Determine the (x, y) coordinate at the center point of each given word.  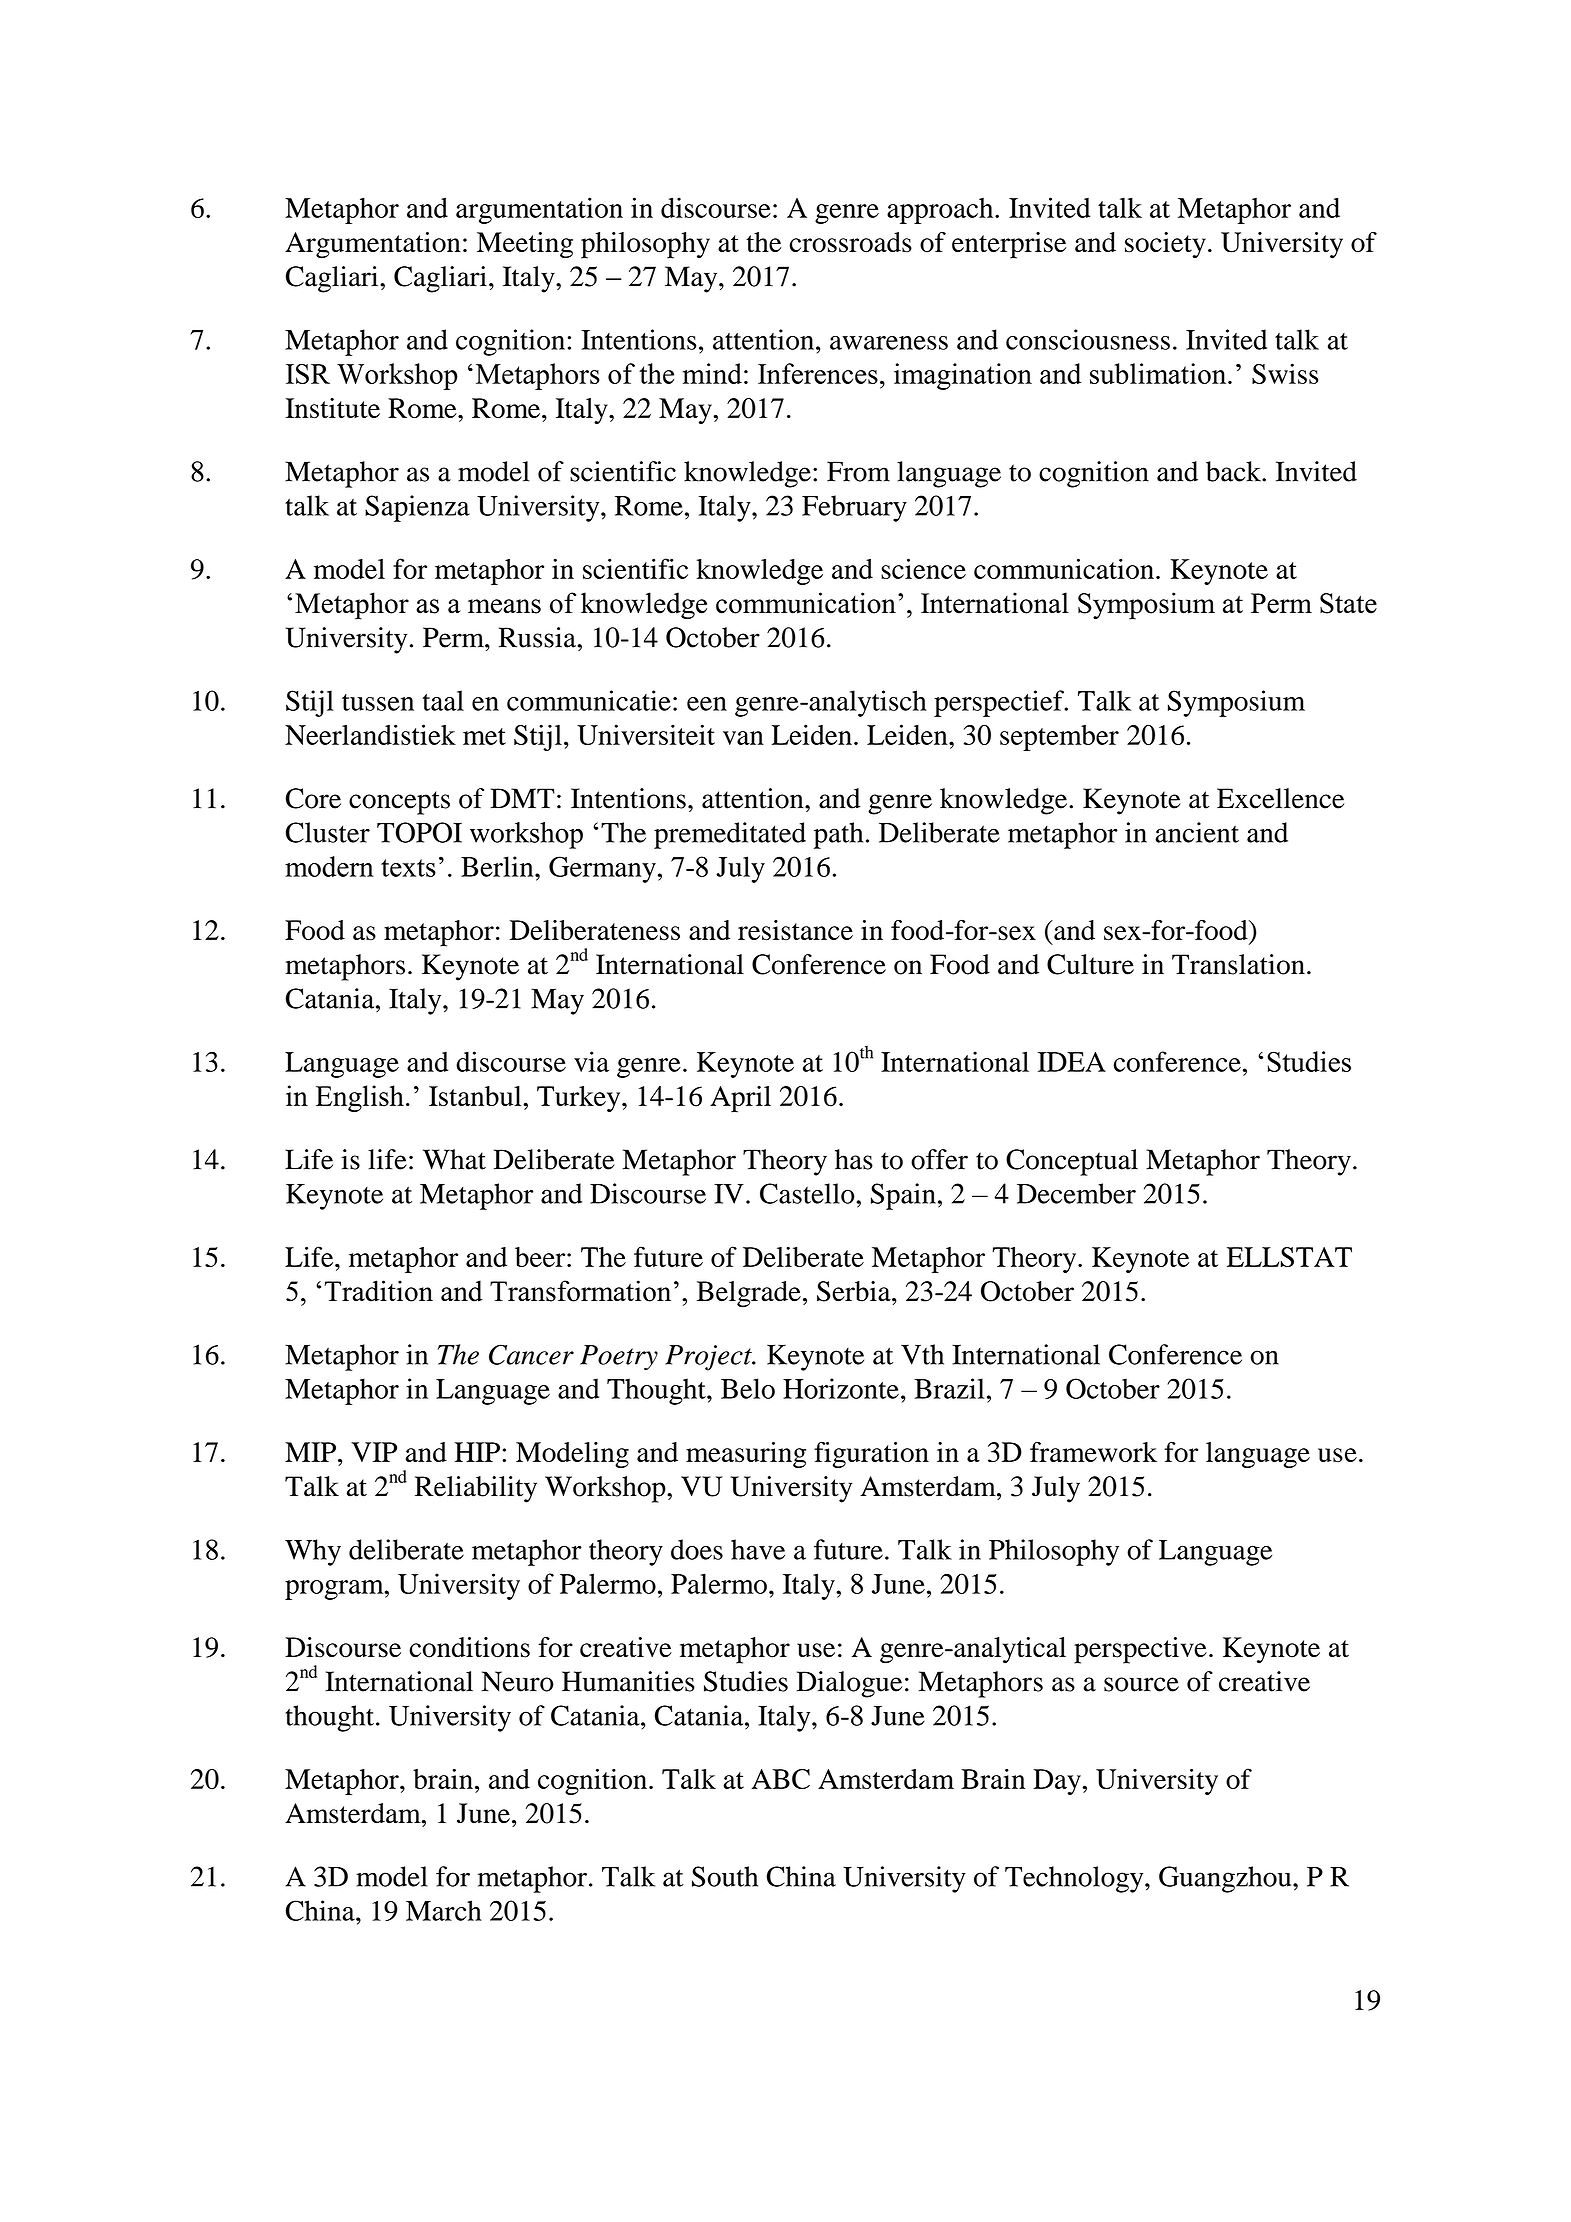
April (740, 1099)
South (725, 1876)
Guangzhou (1226, 1879)
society (1165, 245)
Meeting (525, 245)
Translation (1238, 964)
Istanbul (476, 1096)
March (444, 1910)
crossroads (851, 242)
